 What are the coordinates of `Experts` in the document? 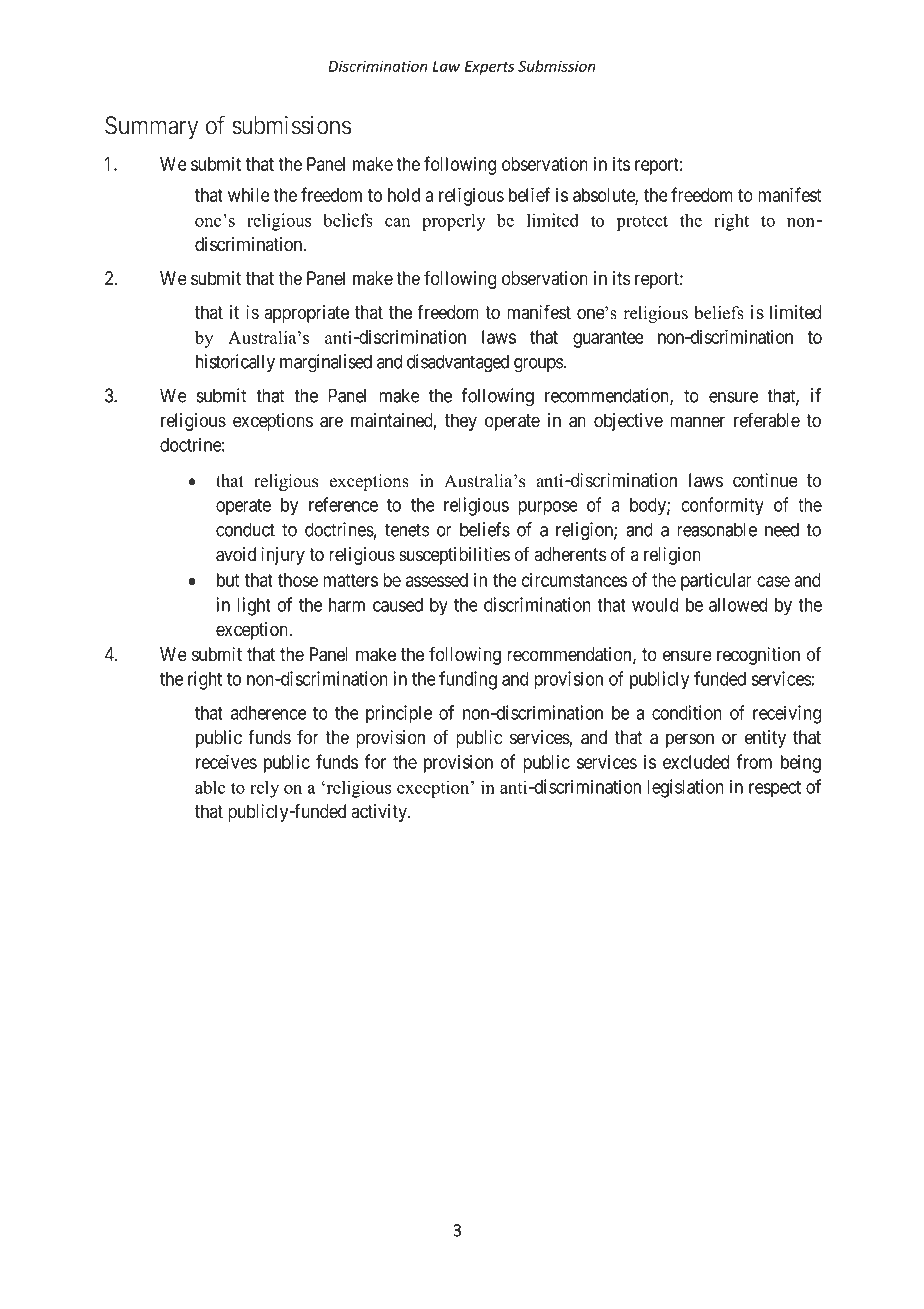 It's located at (489, 68).
